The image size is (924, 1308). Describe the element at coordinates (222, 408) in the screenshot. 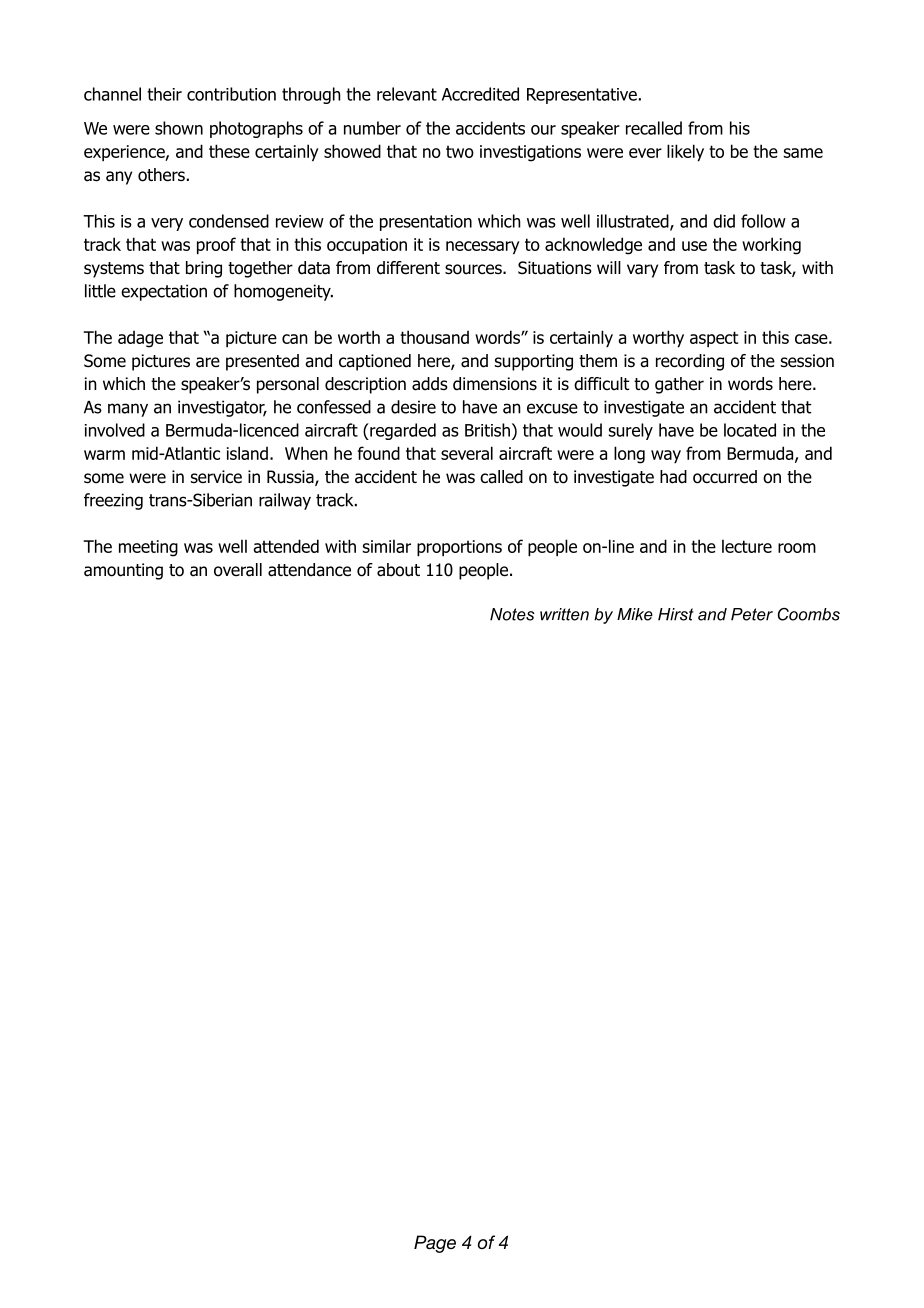

I see `investigator` at that location.
